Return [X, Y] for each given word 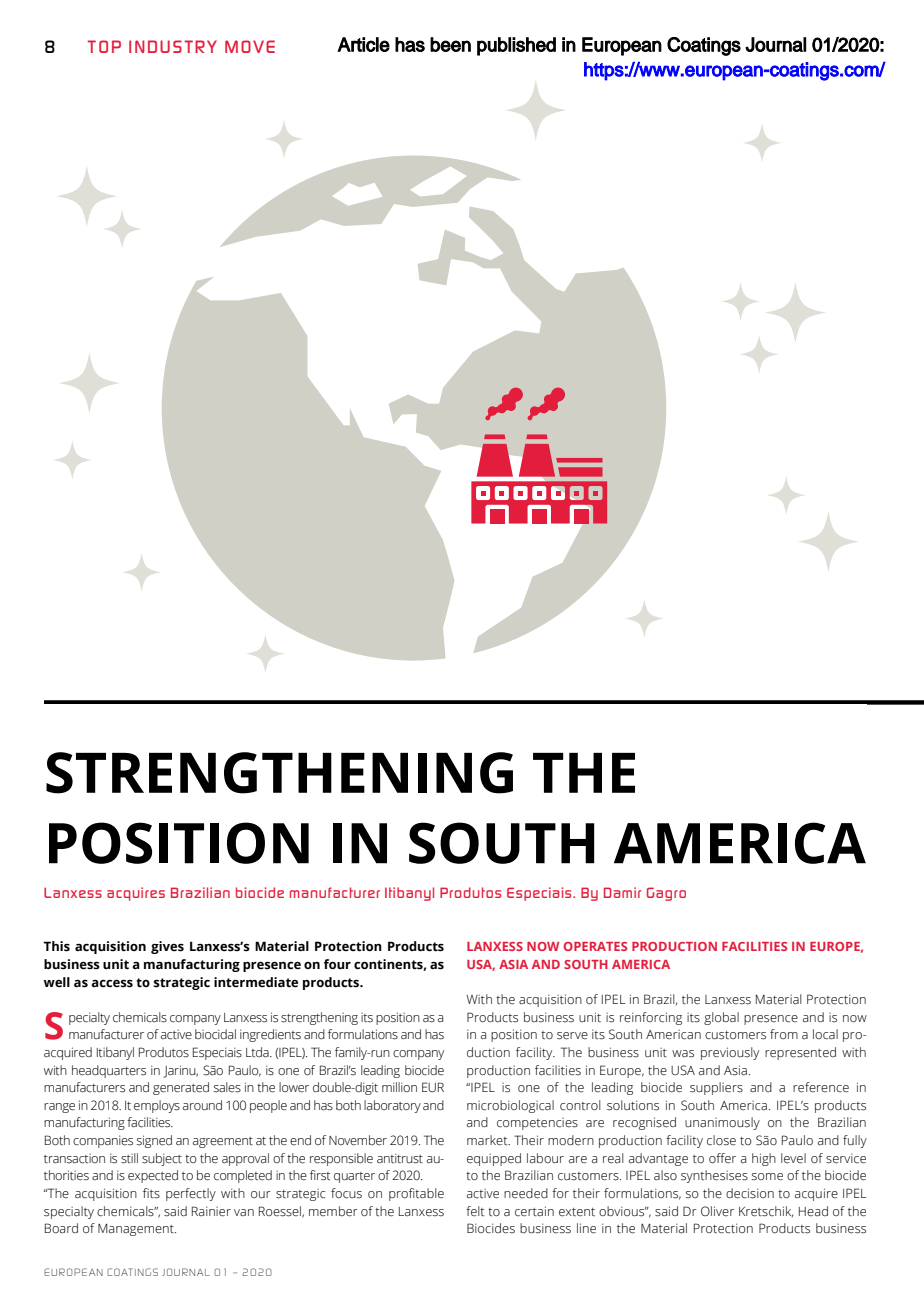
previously [730, 1053]
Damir [622, 892]
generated [181, 1088]
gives [167, 947]
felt [475, 1211]
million [399, 1087]
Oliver [717, 1211]
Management [137, 1230]
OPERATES [595, 946]
